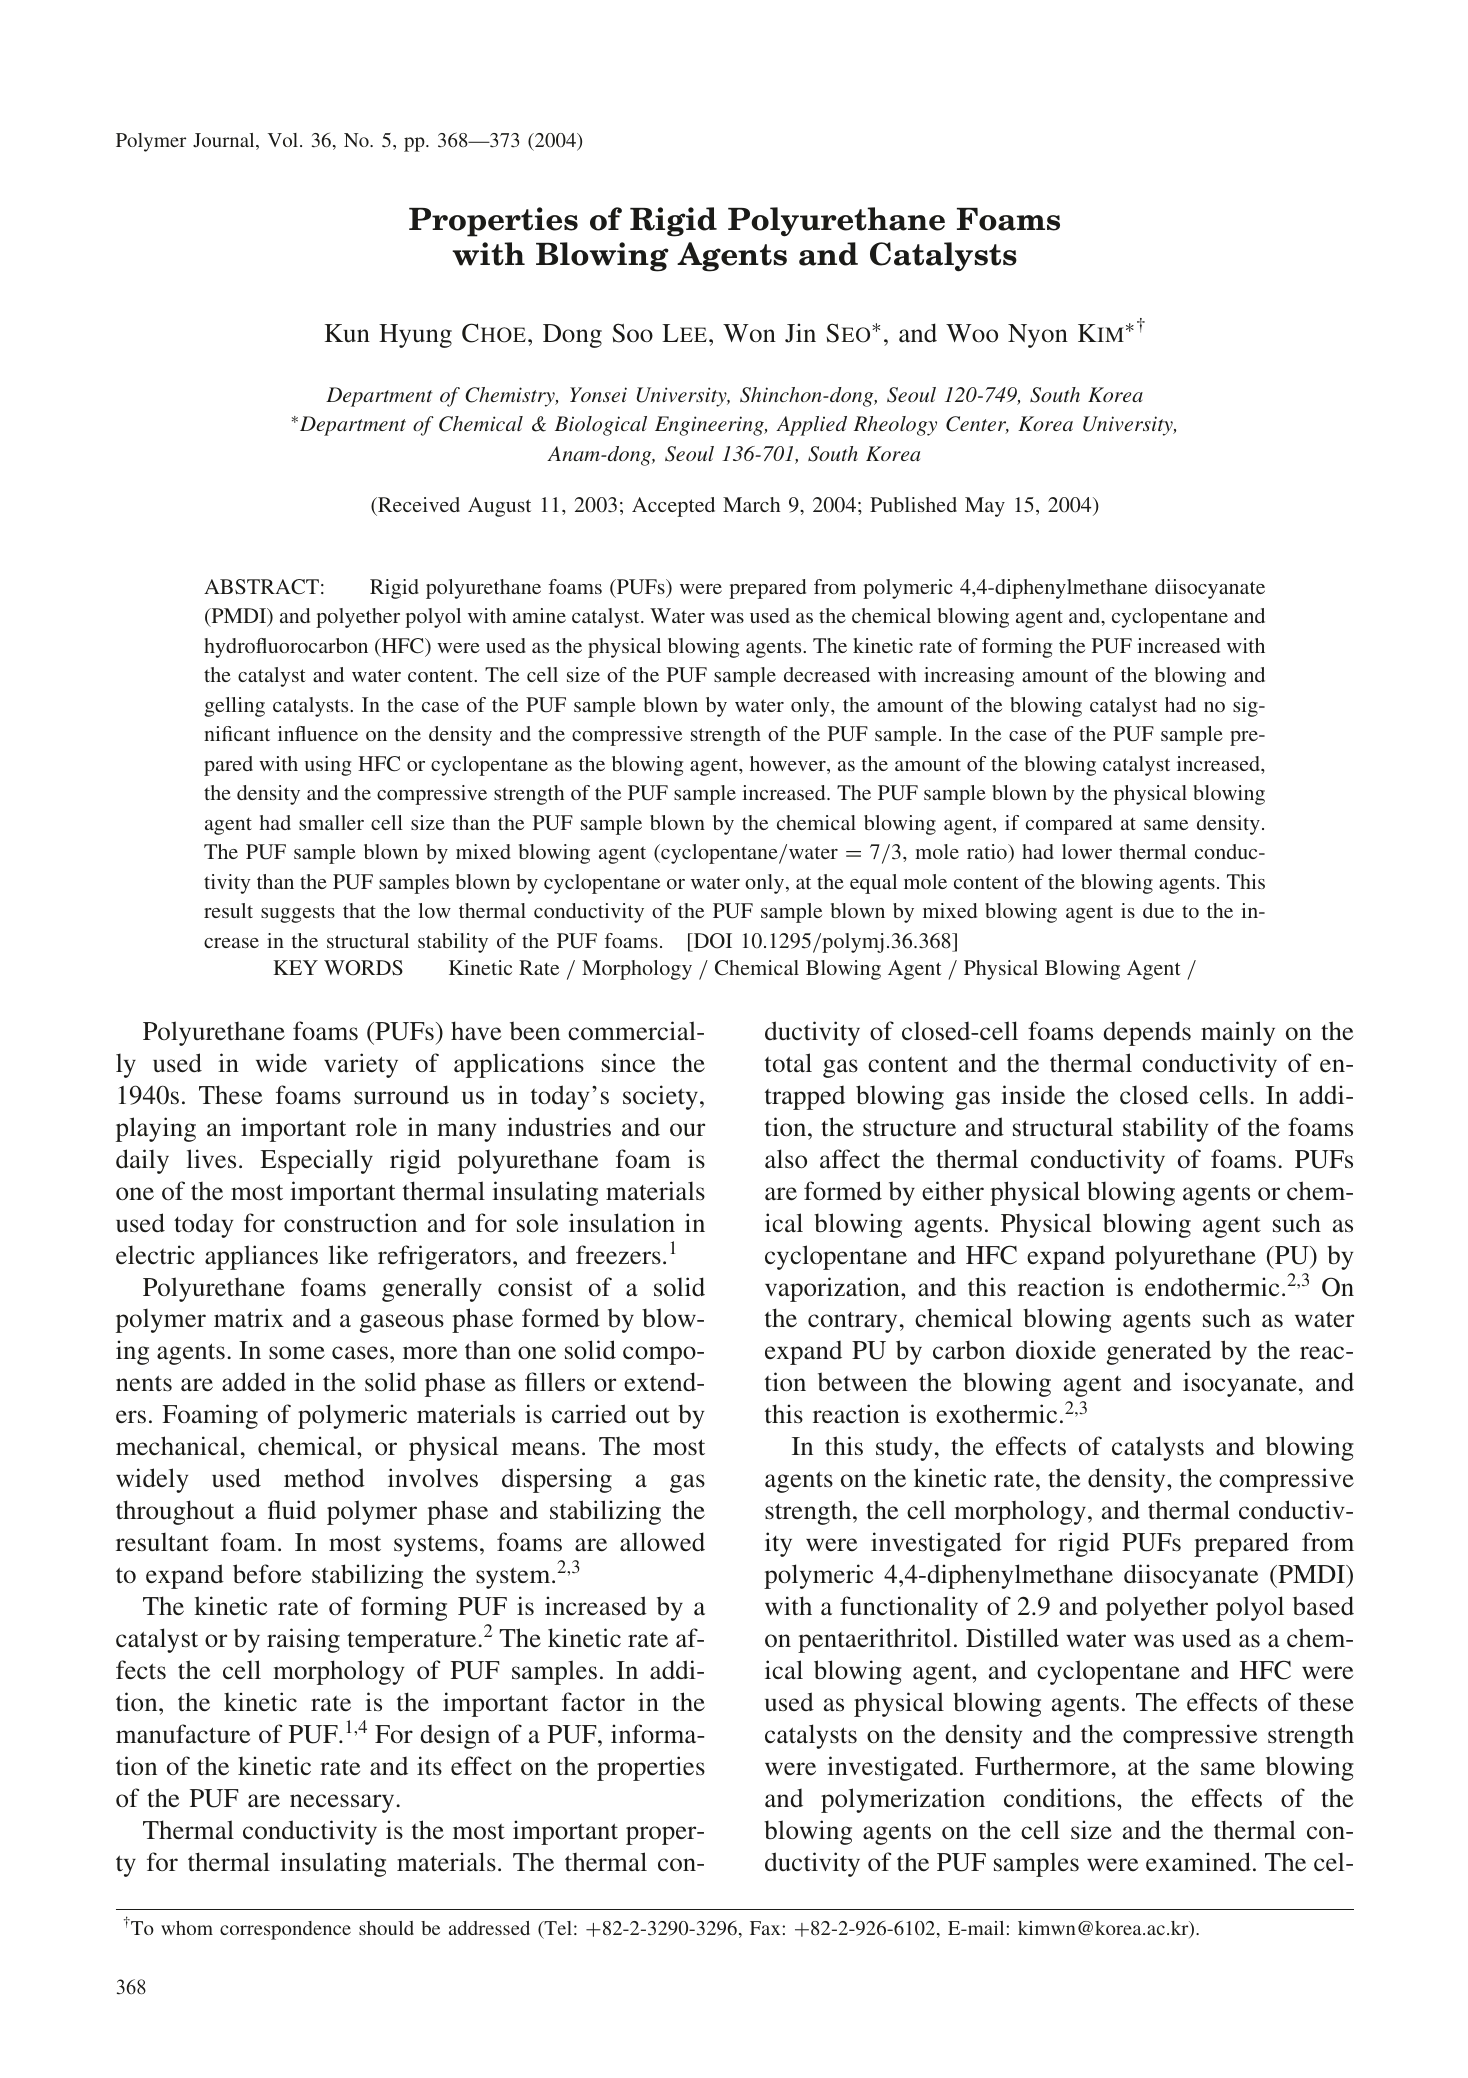 The height and width of the image is (2078, 1468). I want to click on based, so click(1323, 1606).
